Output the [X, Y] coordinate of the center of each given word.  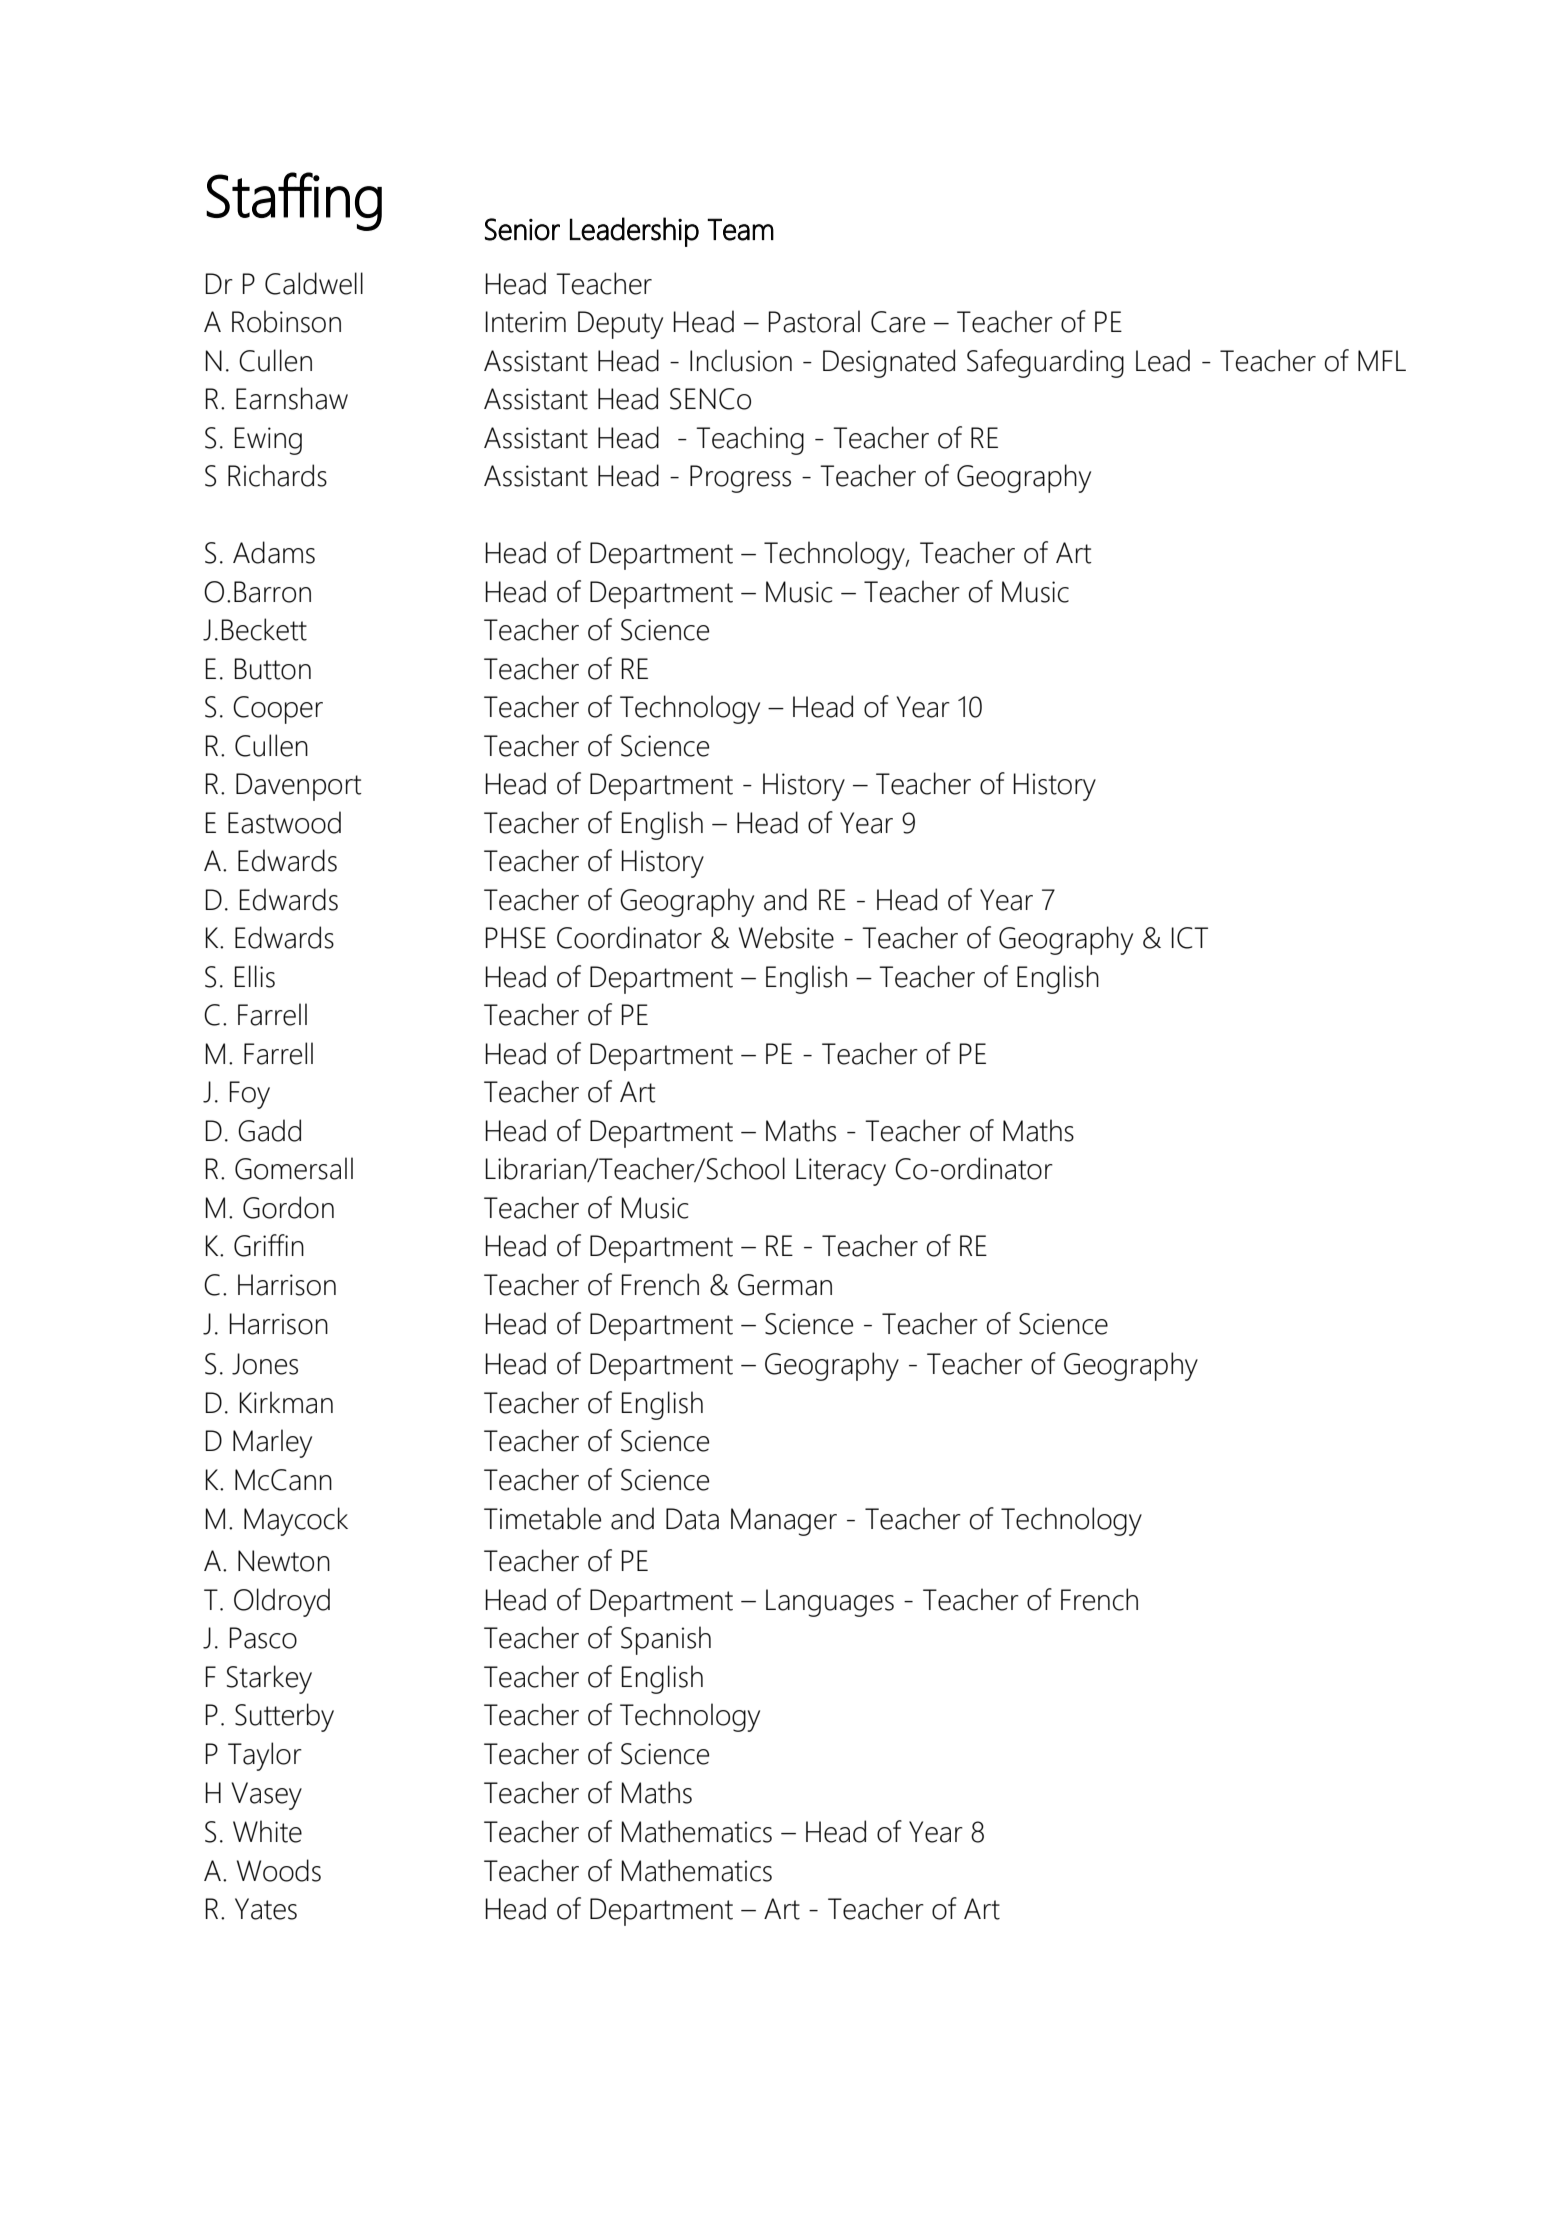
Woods [279, 1870]
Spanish [666, 1640]
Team [740, 229]
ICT [1190, 938]
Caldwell [314, 283]
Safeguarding [1045, 363]
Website [786, 937]
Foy [250, 1095]
